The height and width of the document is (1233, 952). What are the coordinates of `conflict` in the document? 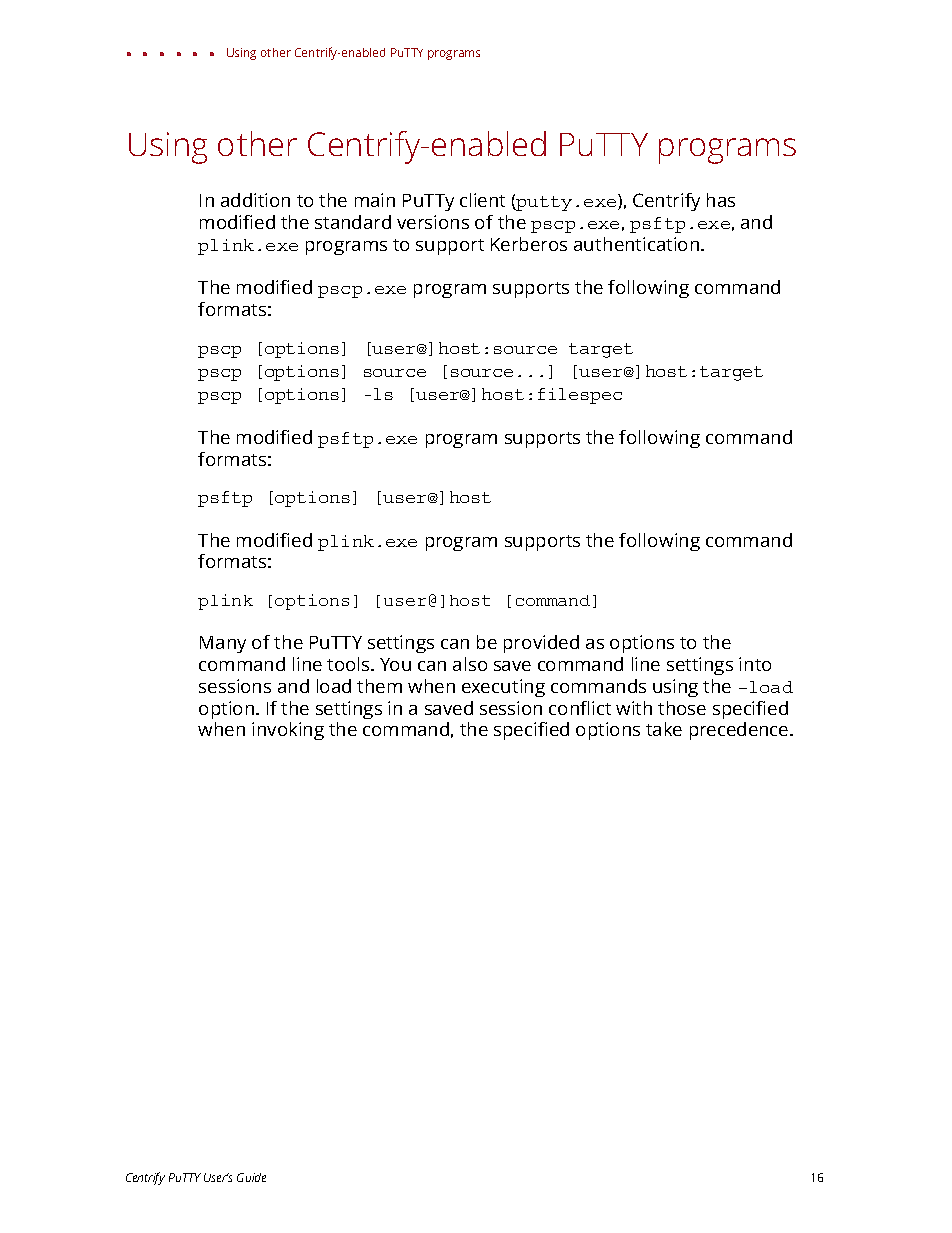 It's located at (580, 708).
